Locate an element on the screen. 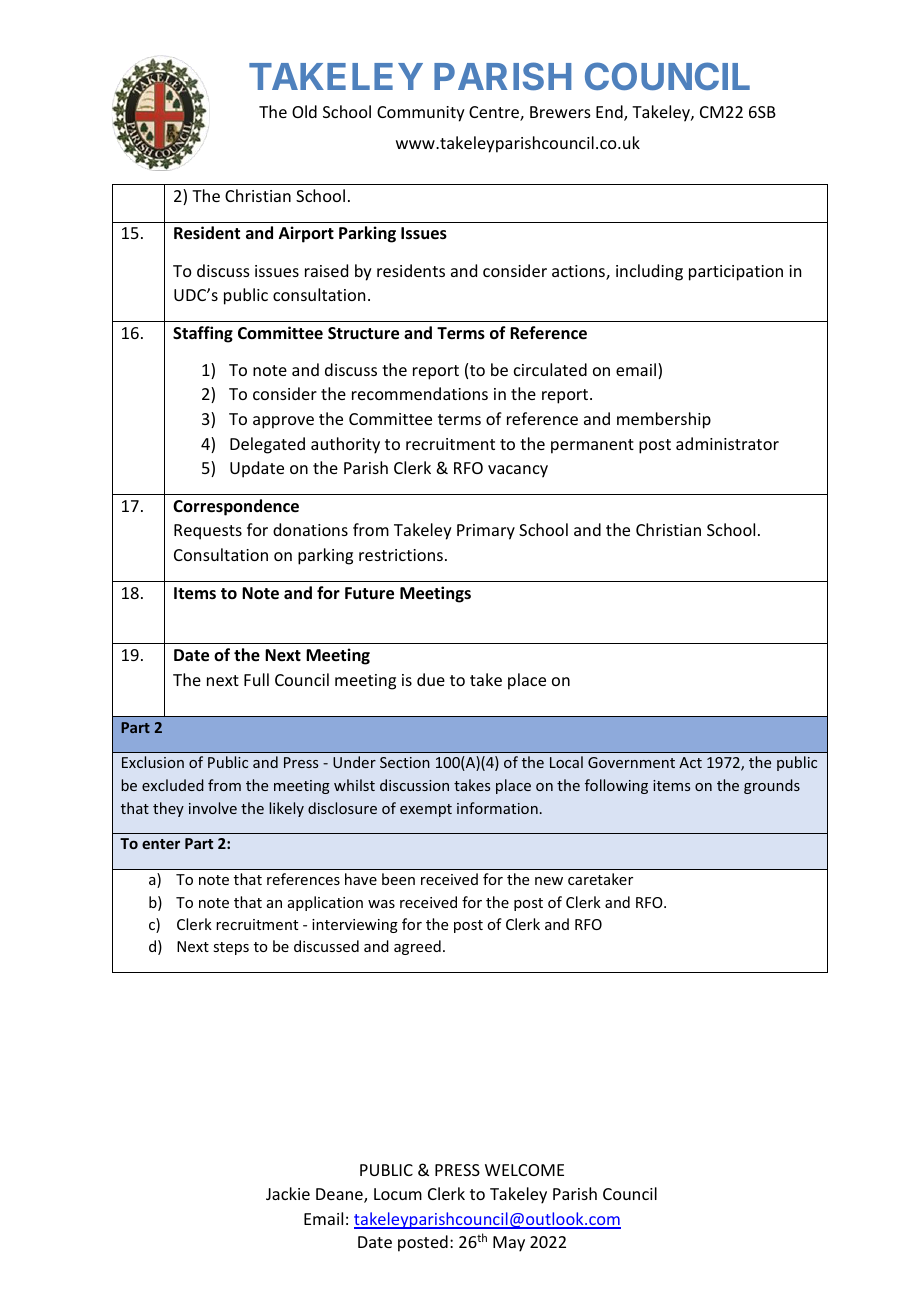 The width and height of the screenshot is (924, 1308). Old is located at coordinates (304, 111).
